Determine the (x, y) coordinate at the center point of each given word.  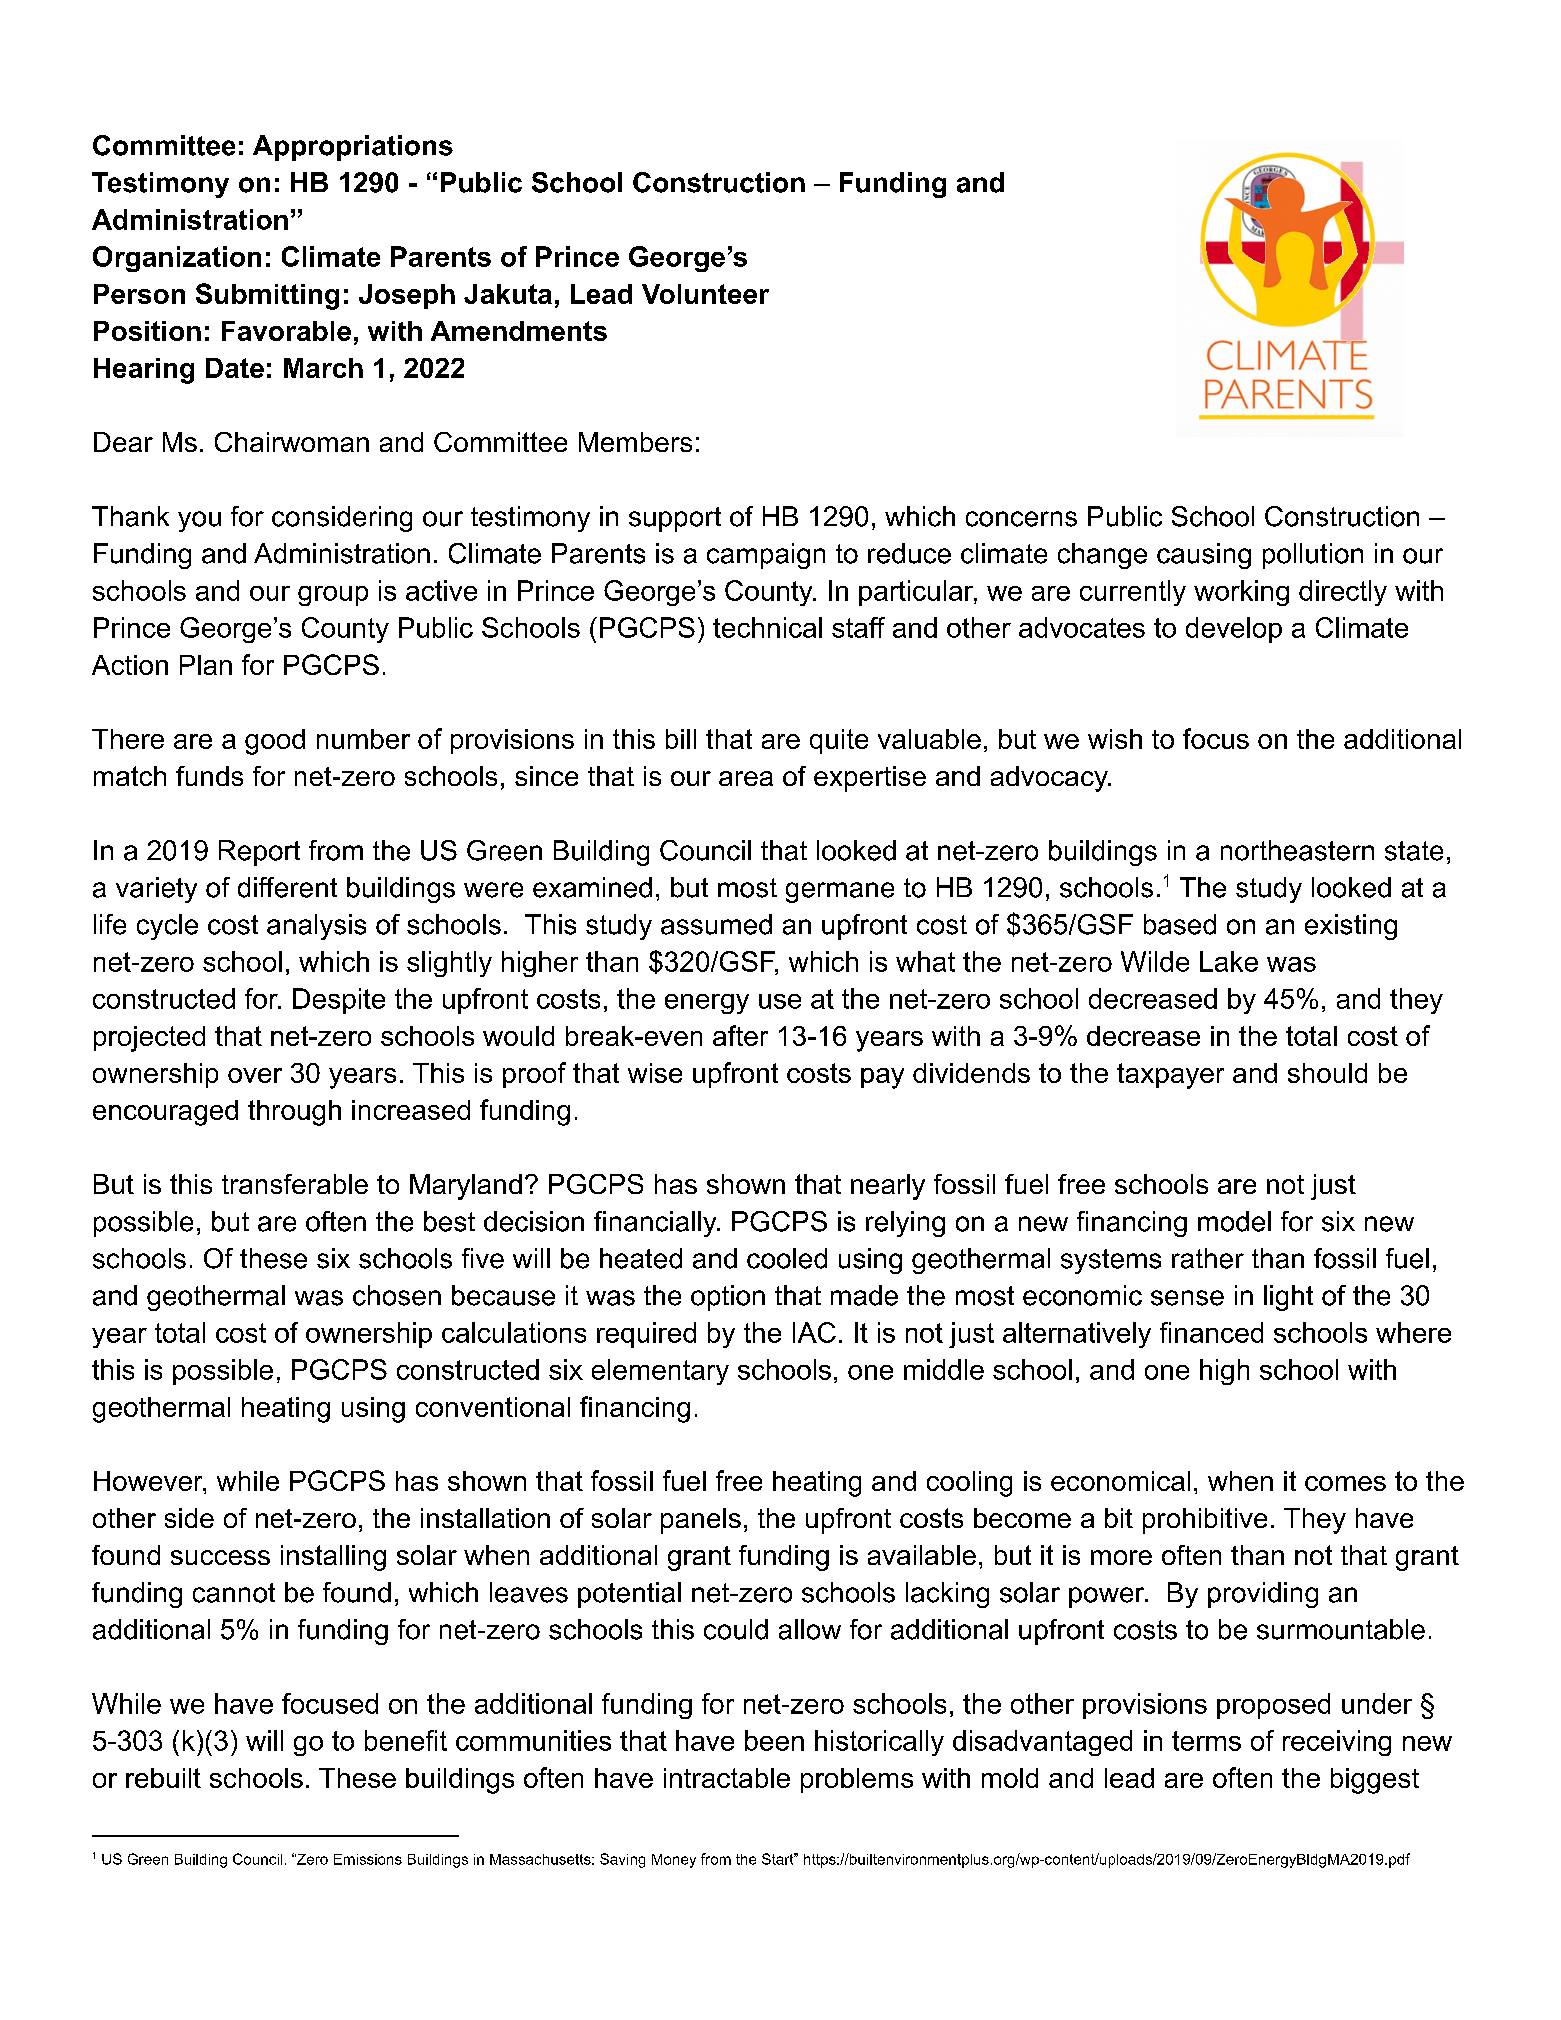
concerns (1021, 519)
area (746, 778)
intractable (727, 1778)
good (275, 742)
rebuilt (163, 1778)
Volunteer (705, 294)
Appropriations (353, 148)
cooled (787, 1258)
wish (1115, 739)
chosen (397, 1295)
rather (1208, 1258)
